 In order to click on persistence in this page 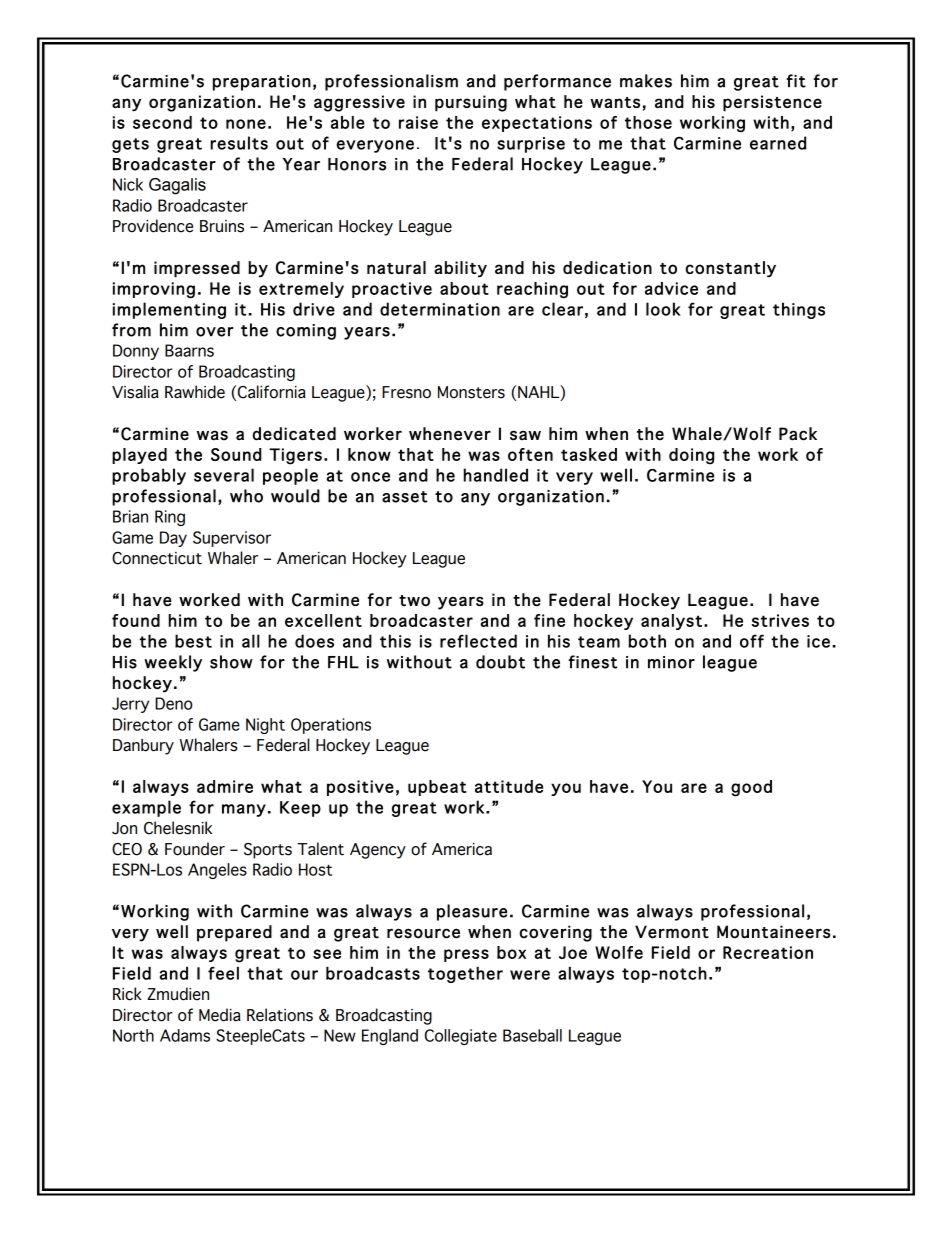, I will do `click(772, 103)`.
